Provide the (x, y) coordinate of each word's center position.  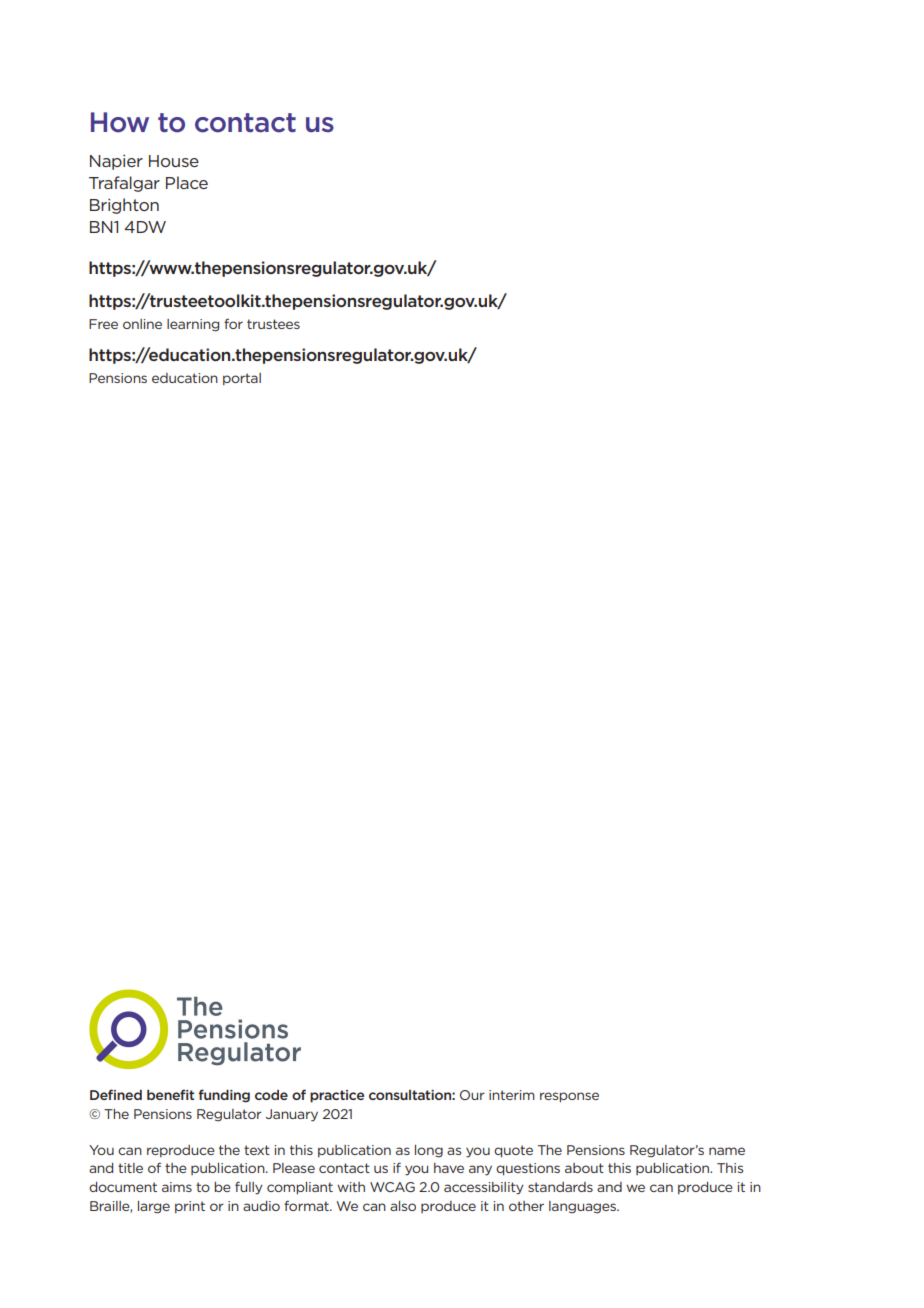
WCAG (392, 1187)
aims (177, 1187)
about (584, 1168)
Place (187, 182)
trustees (273, 324)
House (174, 161)
